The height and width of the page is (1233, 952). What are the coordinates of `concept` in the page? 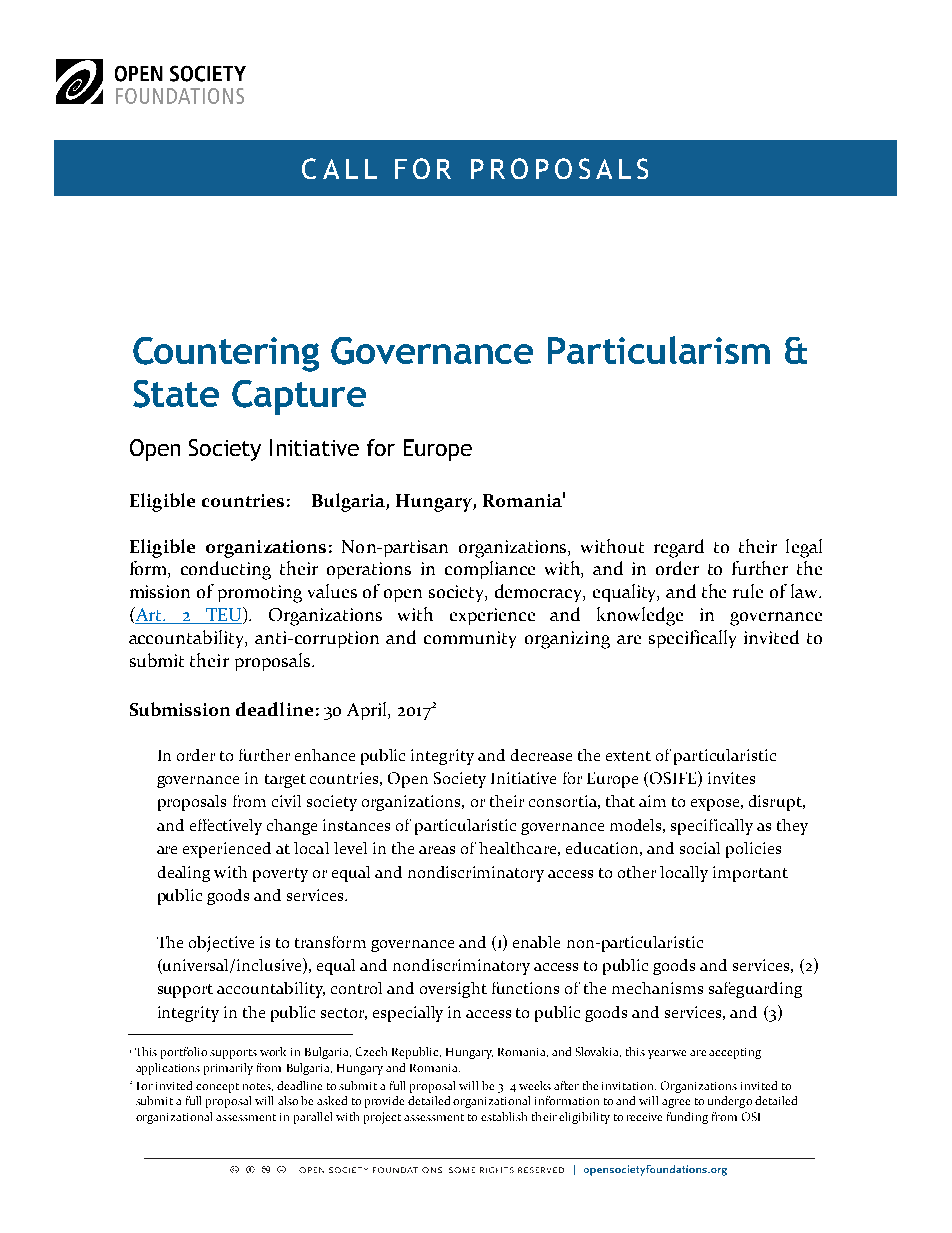 It's located at (217, 1088).
